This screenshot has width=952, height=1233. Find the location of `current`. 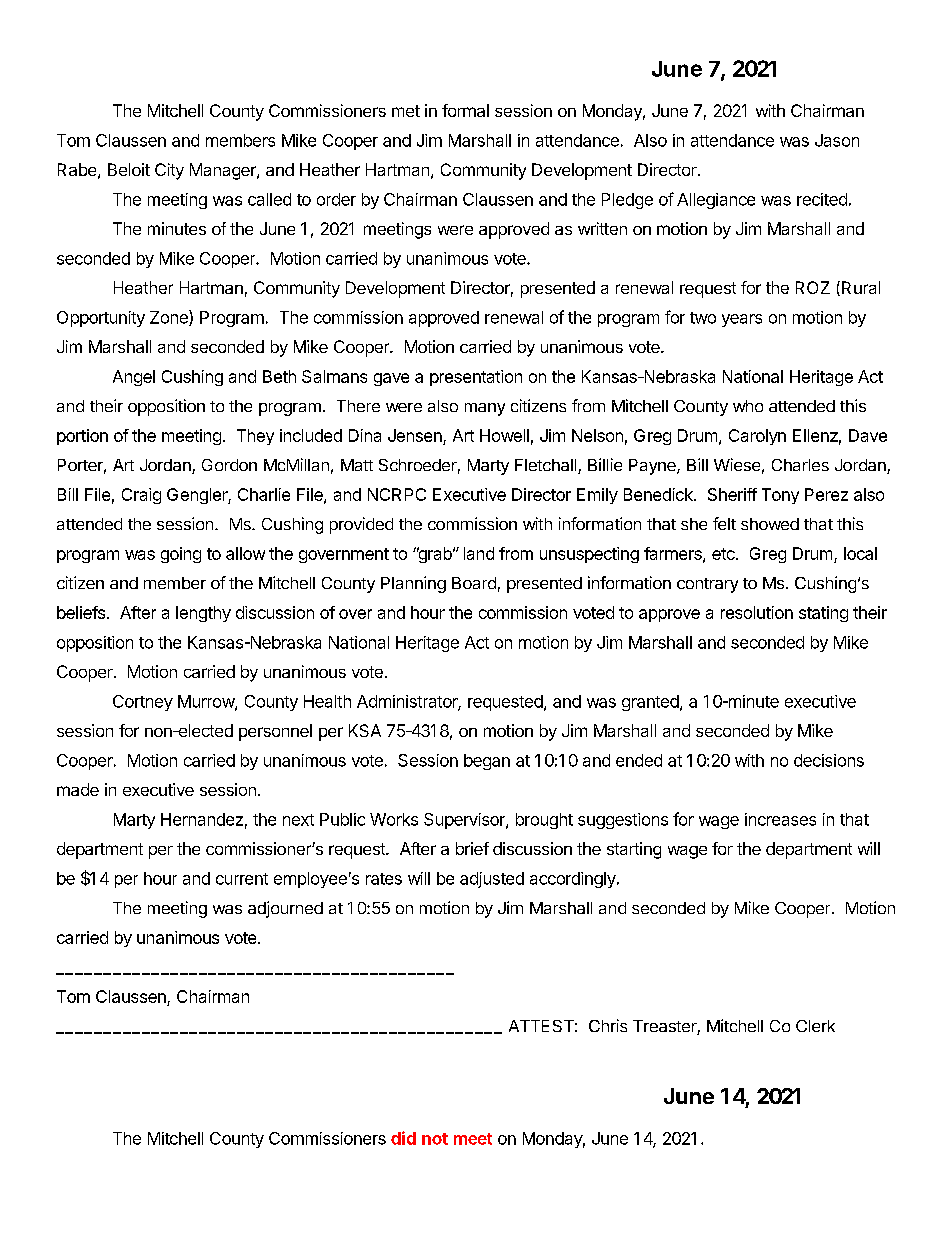

current is located at coordinates (242, 879).
